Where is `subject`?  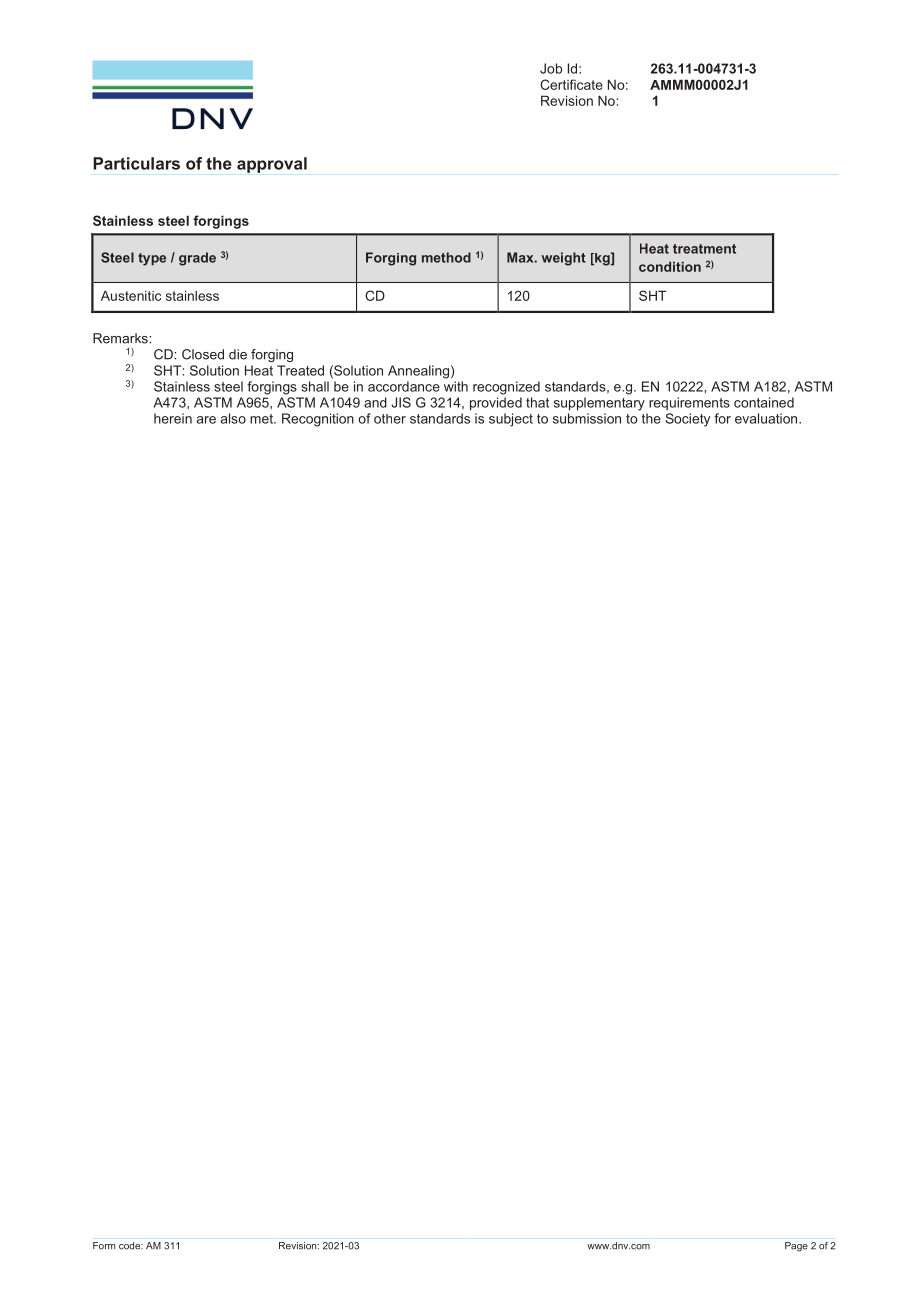
subject is located at coordinates (511, 420).
